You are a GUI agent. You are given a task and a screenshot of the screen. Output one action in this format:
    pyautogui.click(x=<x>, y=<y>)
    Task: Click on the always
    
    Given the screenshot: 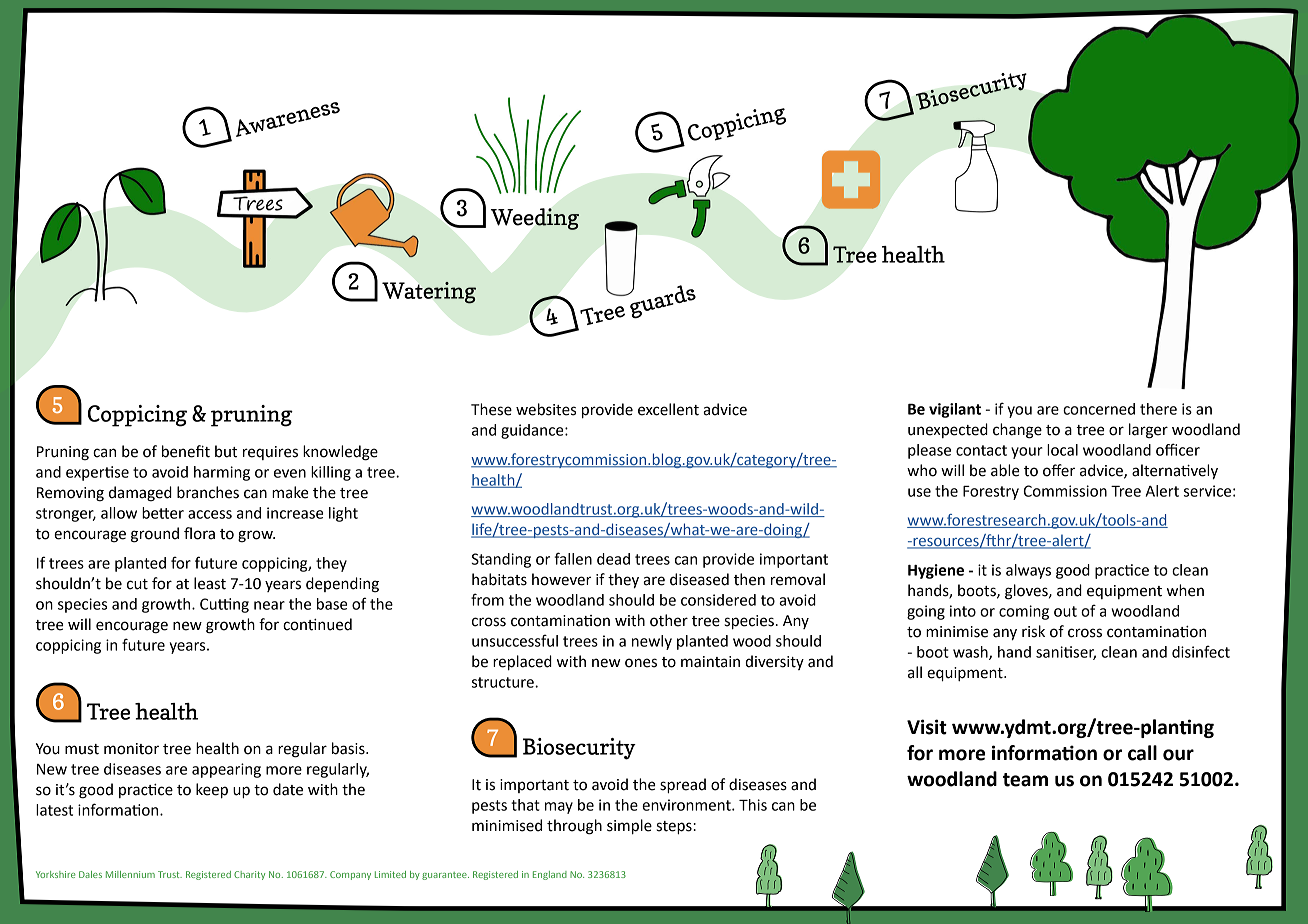 What is the action you would take?
    pyautogui.click(x=1028, y=571)
